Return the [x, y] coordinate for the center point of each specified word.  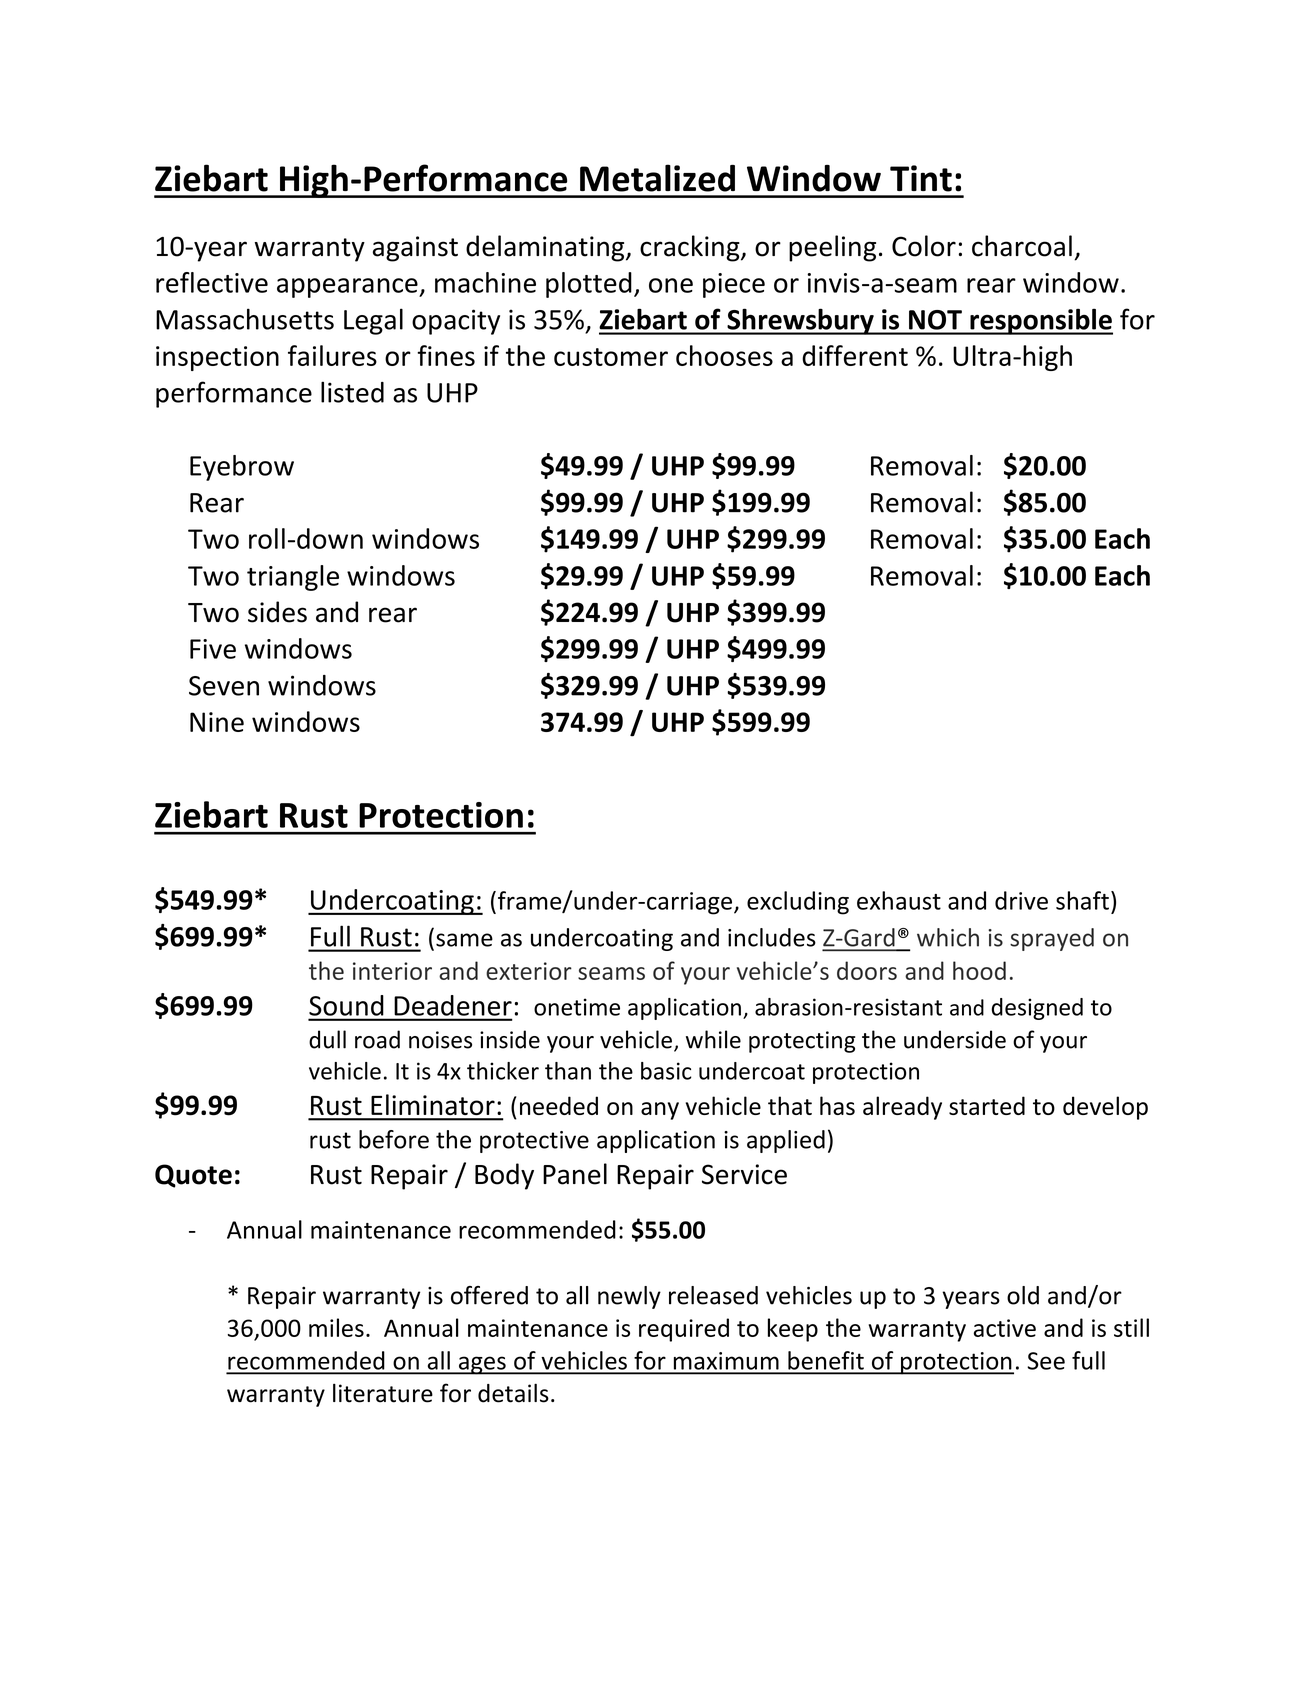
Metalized [657, 178]
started [987, 1105]
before [394, 1139]
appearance [348, 288]
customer [611, 357]
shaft [1082, 900]
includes [772, 937]
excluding [798, 903]
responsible [1040, 321]
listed [352, 392]
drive [1021, 900]
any [660, 1111]
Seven [224, 686]
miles [336, 1327]
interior [392, 971]
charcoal [1022, 246]
